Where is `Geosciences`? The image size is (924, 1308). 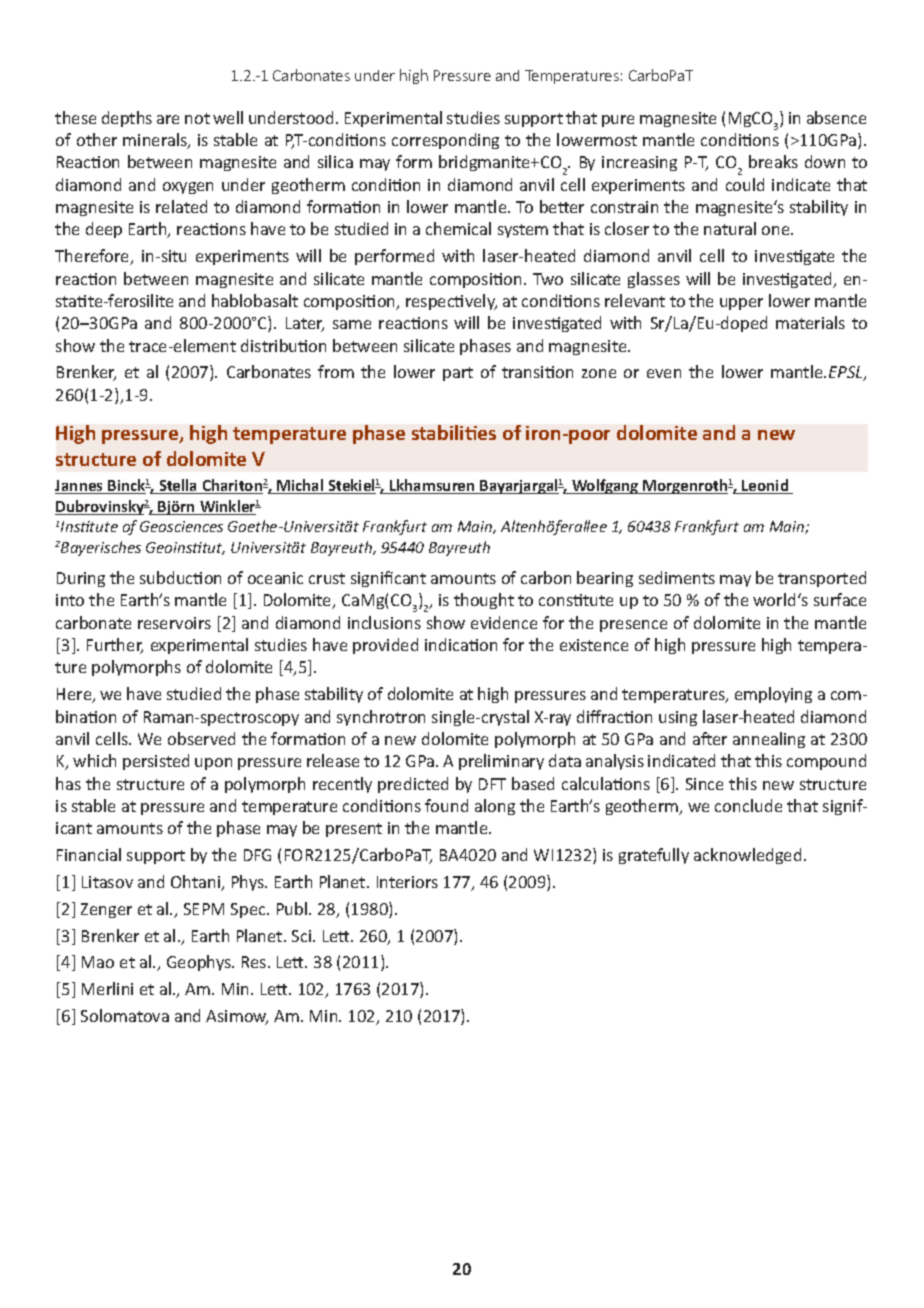 Geosciences is located at coordinates (181, 526).
